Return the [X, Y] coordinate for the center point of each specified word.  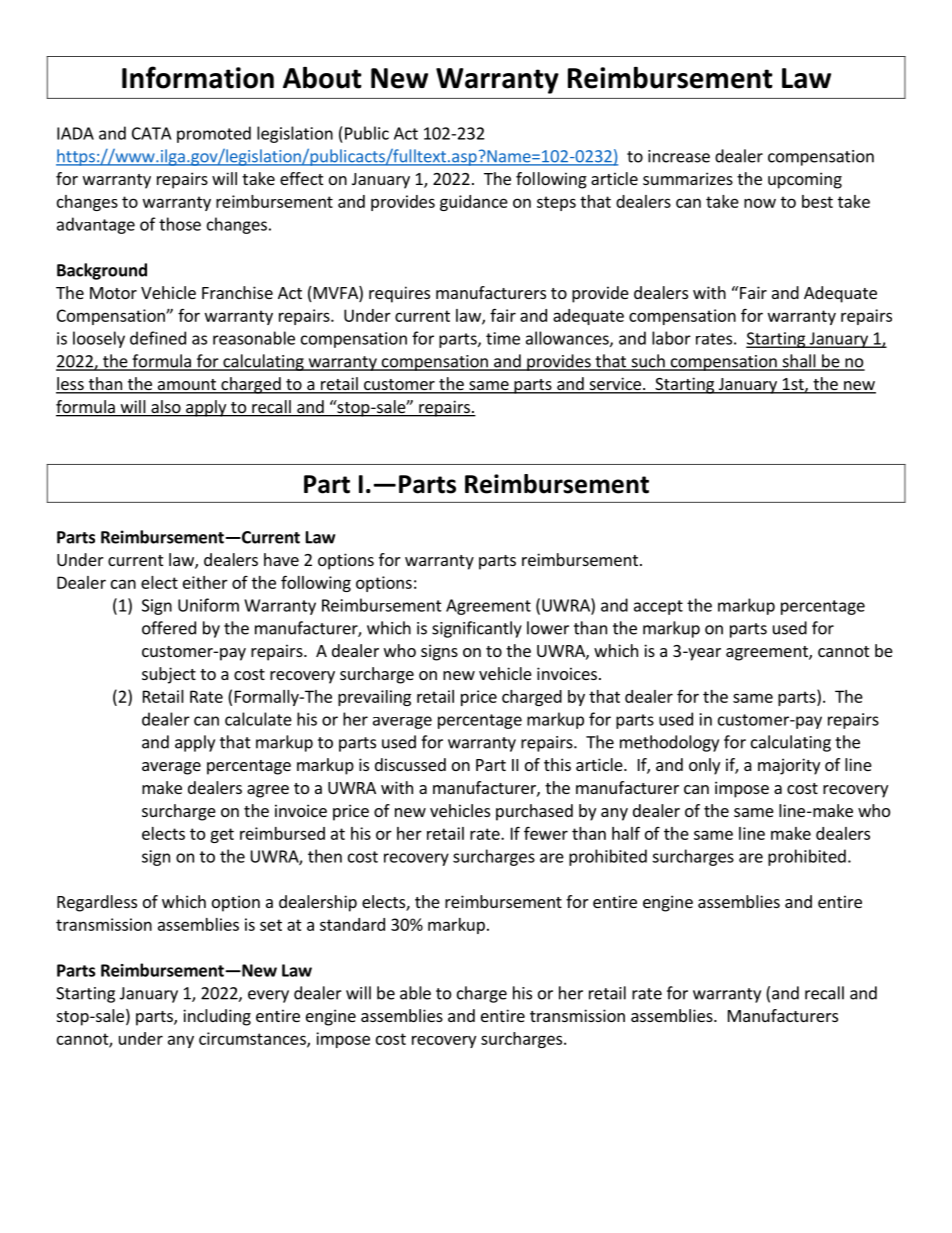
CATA [151, 133]
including [217, 1017]
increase [679, 156]
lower [548, 628]
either [205, 582]
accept [658, 607]
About [322, 78]
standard [352, 924]
